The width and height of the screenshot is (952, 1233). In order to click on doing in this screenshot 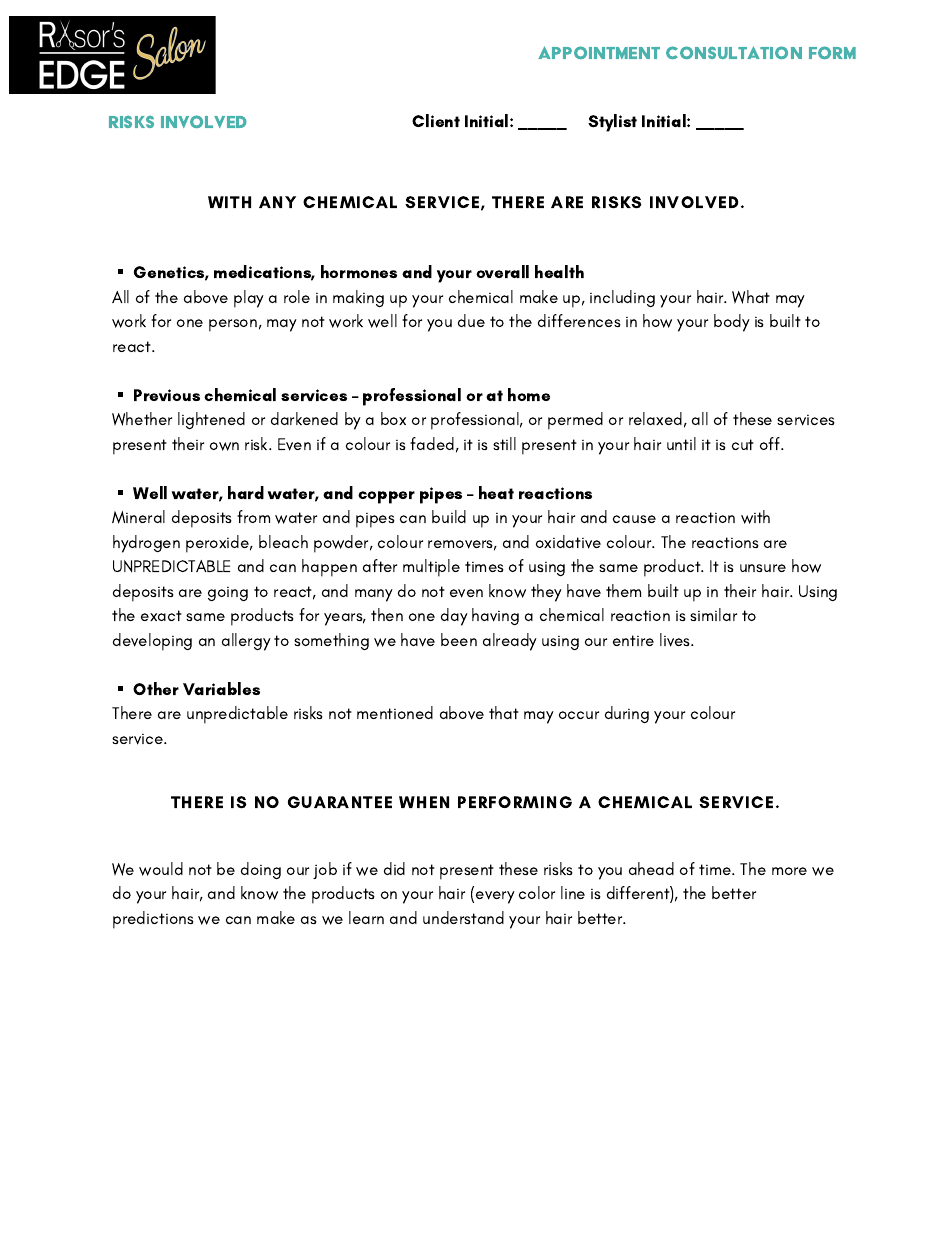, I will do `click(261, 870)`.
